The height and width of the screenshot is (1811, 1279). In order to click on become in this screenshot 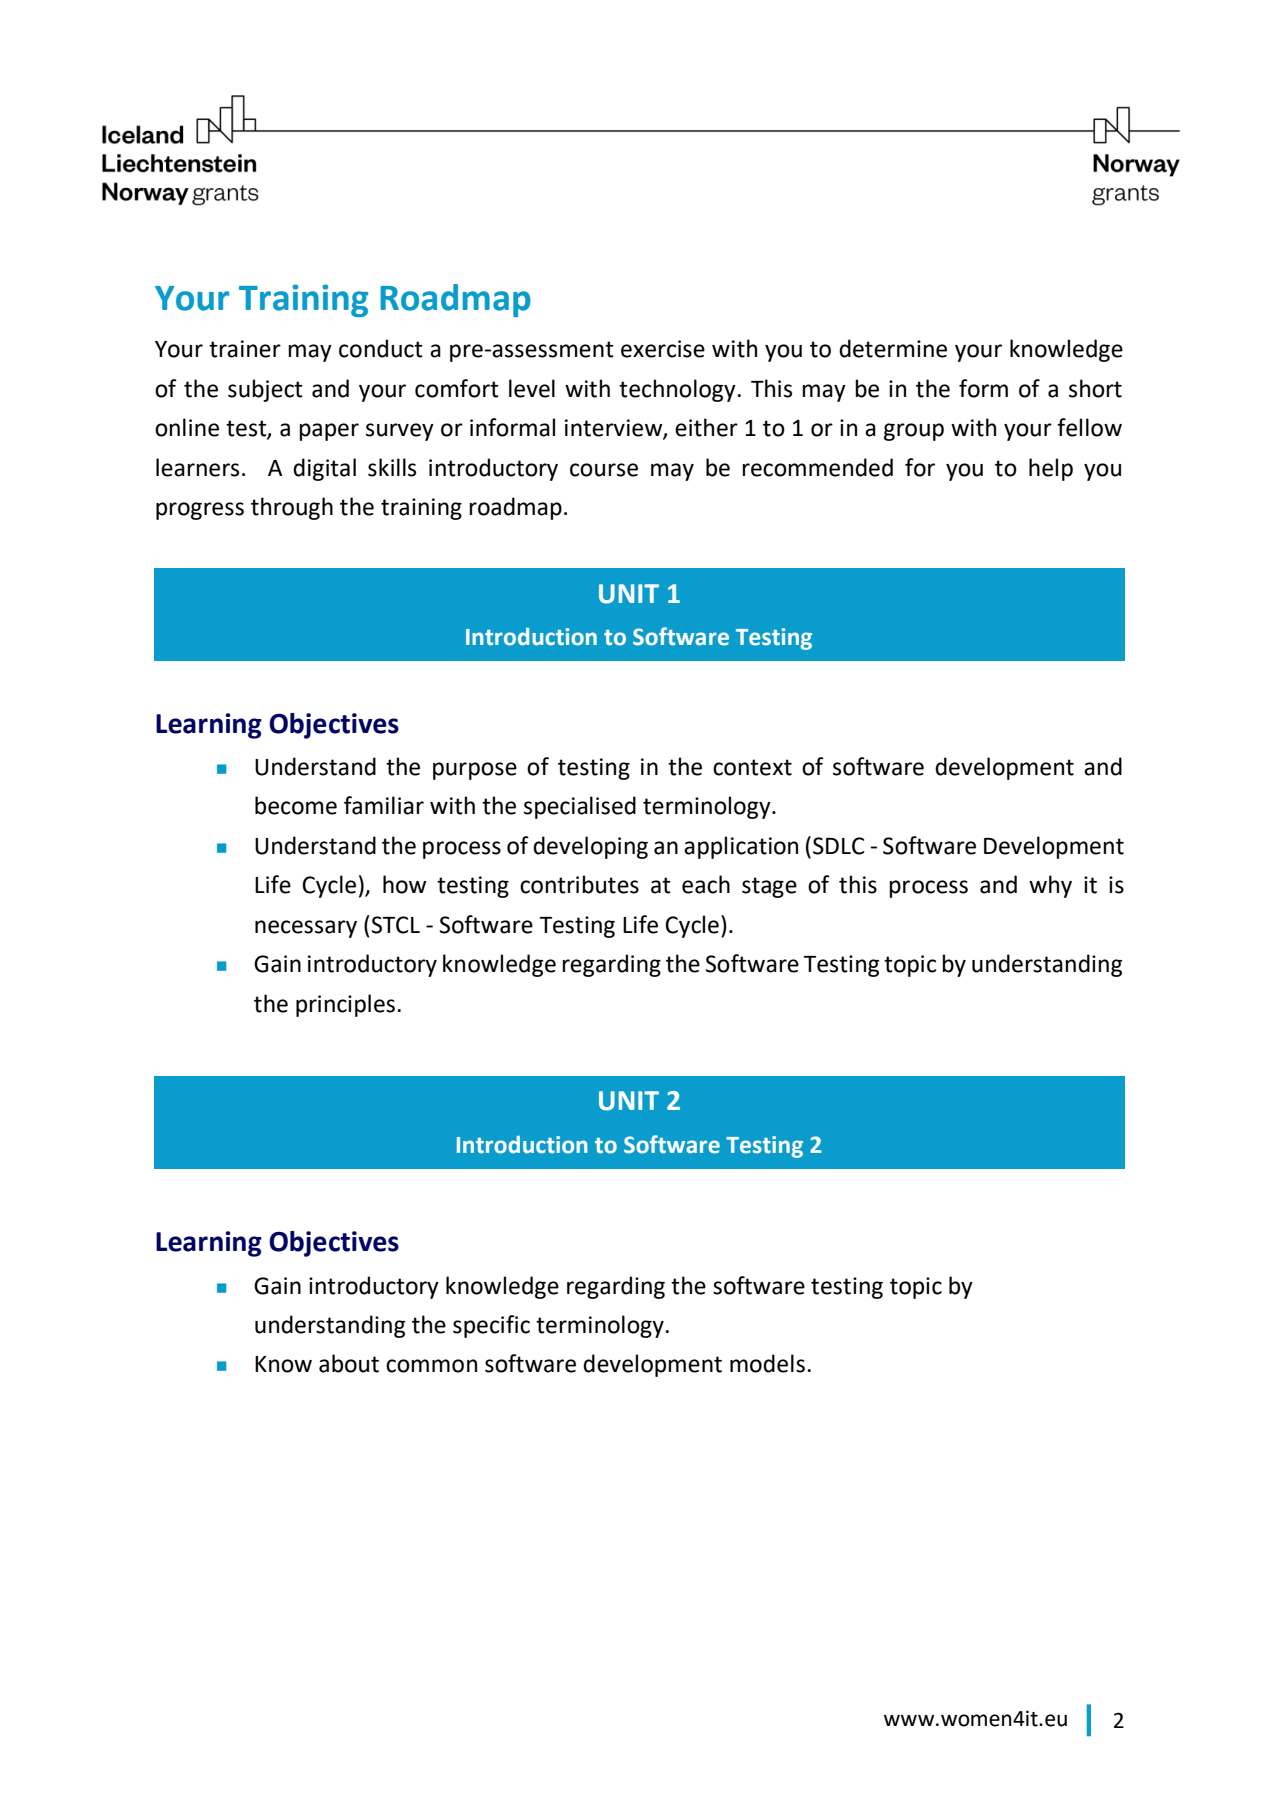, I will do `click(296, 805)`.
